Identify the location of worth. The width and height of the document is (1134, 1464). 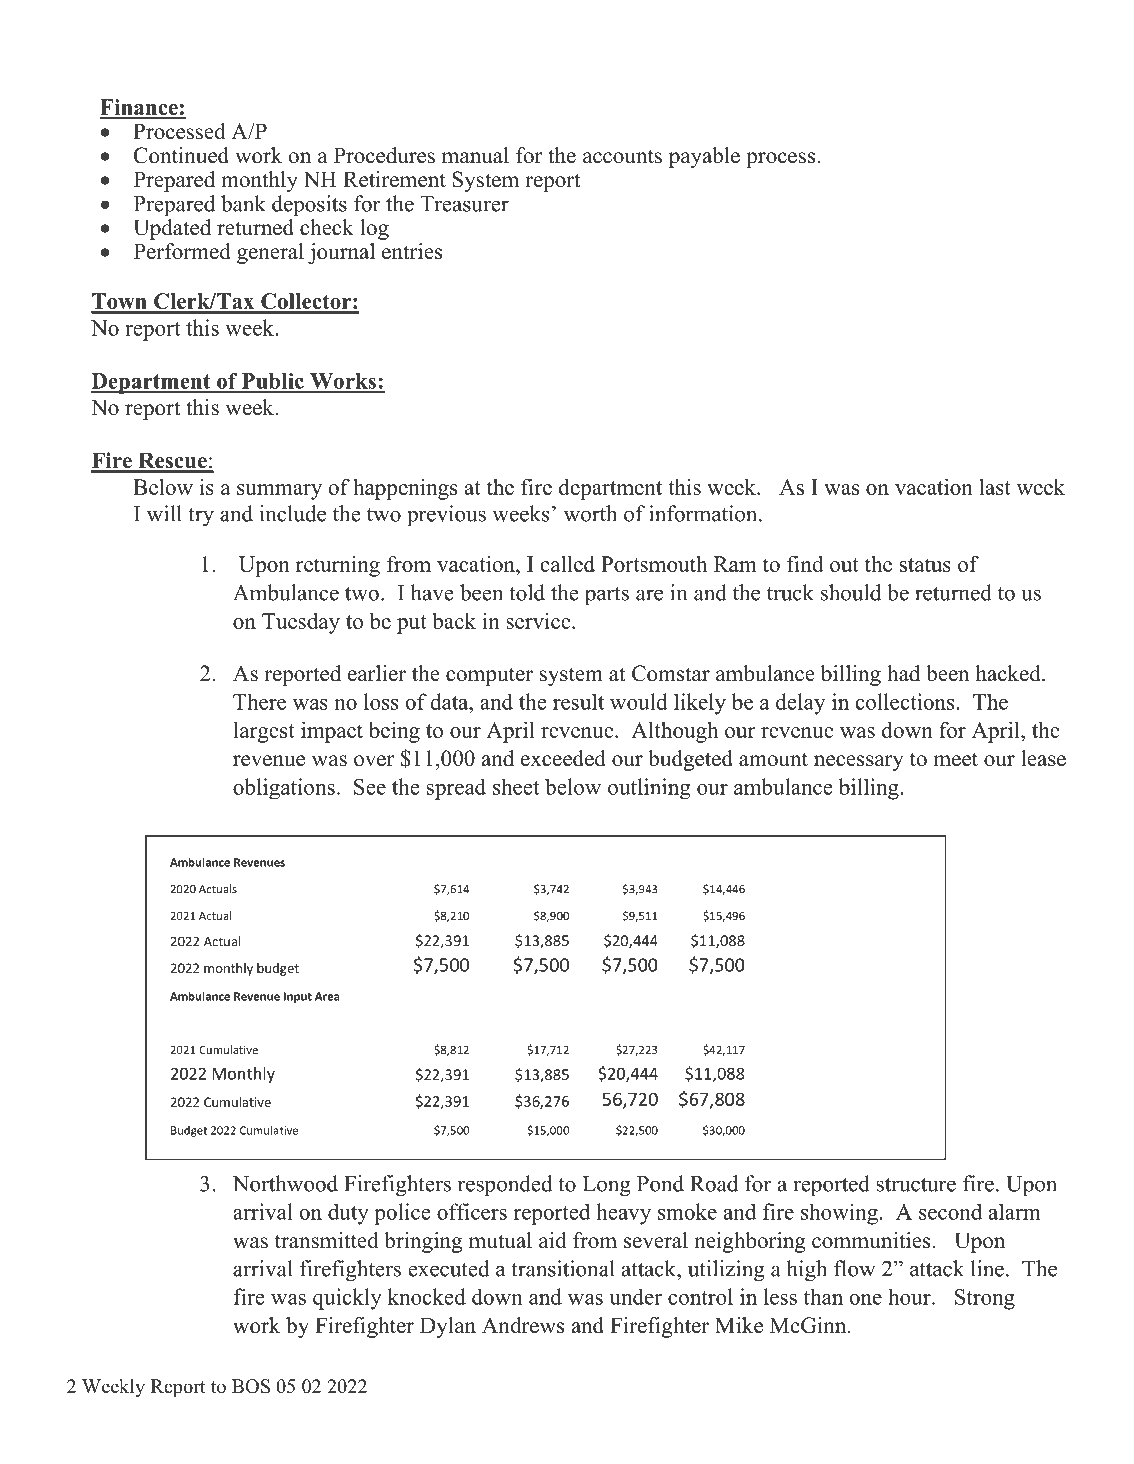
(590, 513).
